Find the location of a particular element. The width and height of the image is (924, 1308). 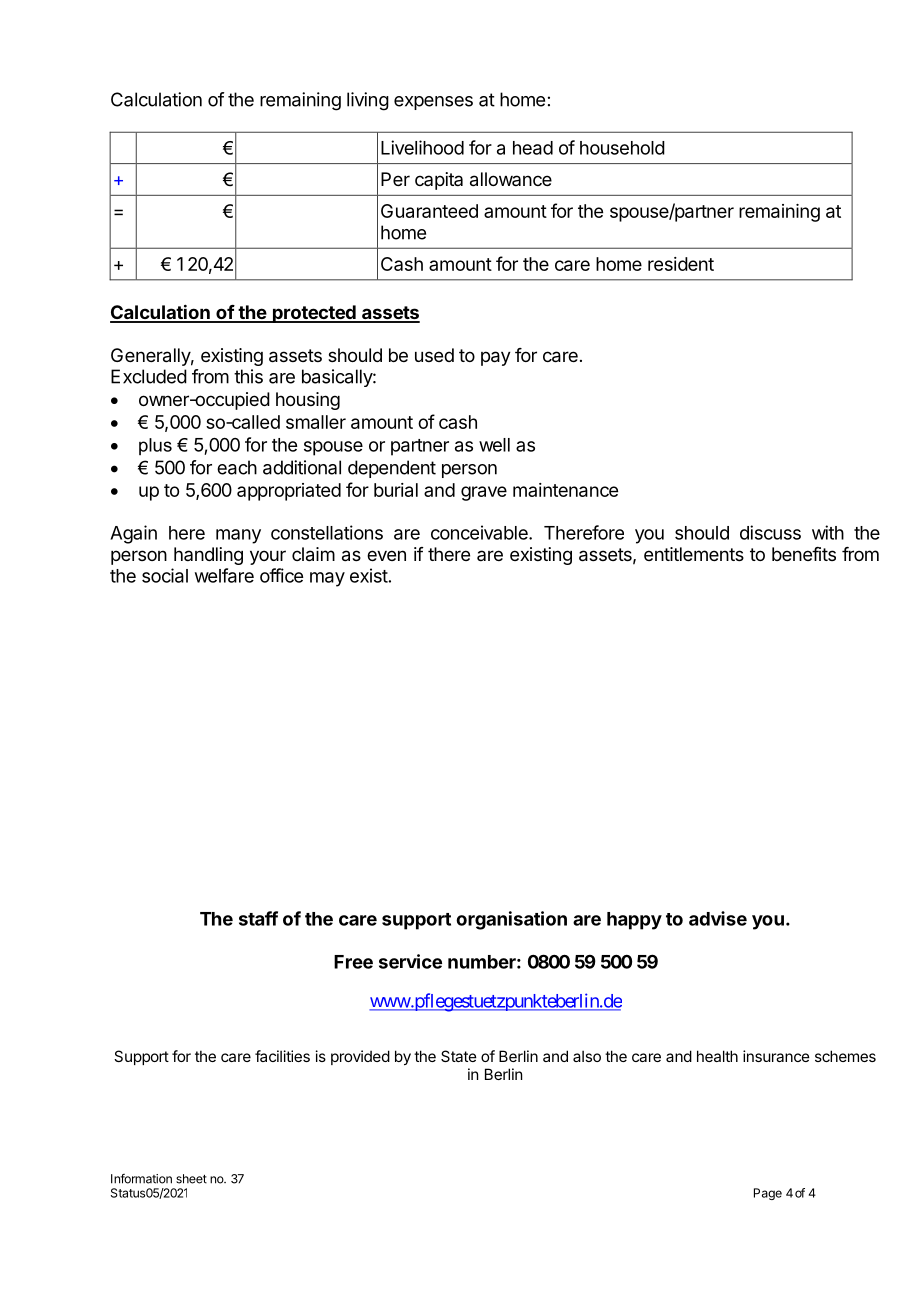

head is located at coordinates (533, 148).
